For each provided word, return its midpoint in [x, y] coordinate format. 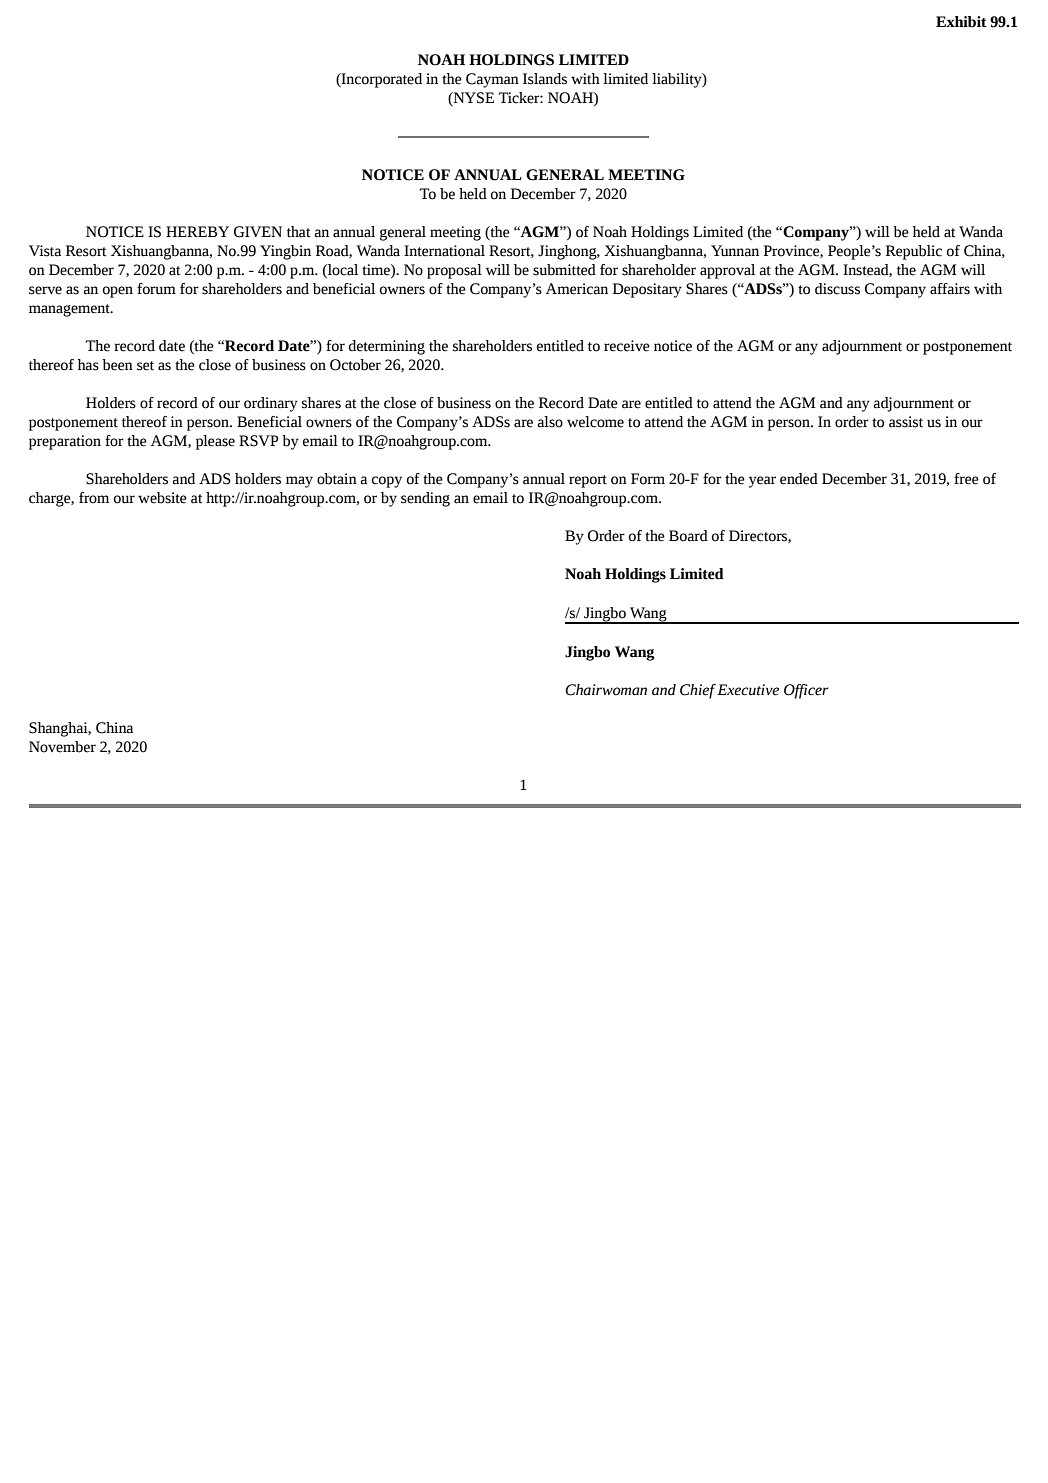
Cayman [492, 80]
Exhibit [961, 22]
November [62, 747]
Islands [545, 79]
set [145, 366]
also [550, 422]
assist [906, 422]
